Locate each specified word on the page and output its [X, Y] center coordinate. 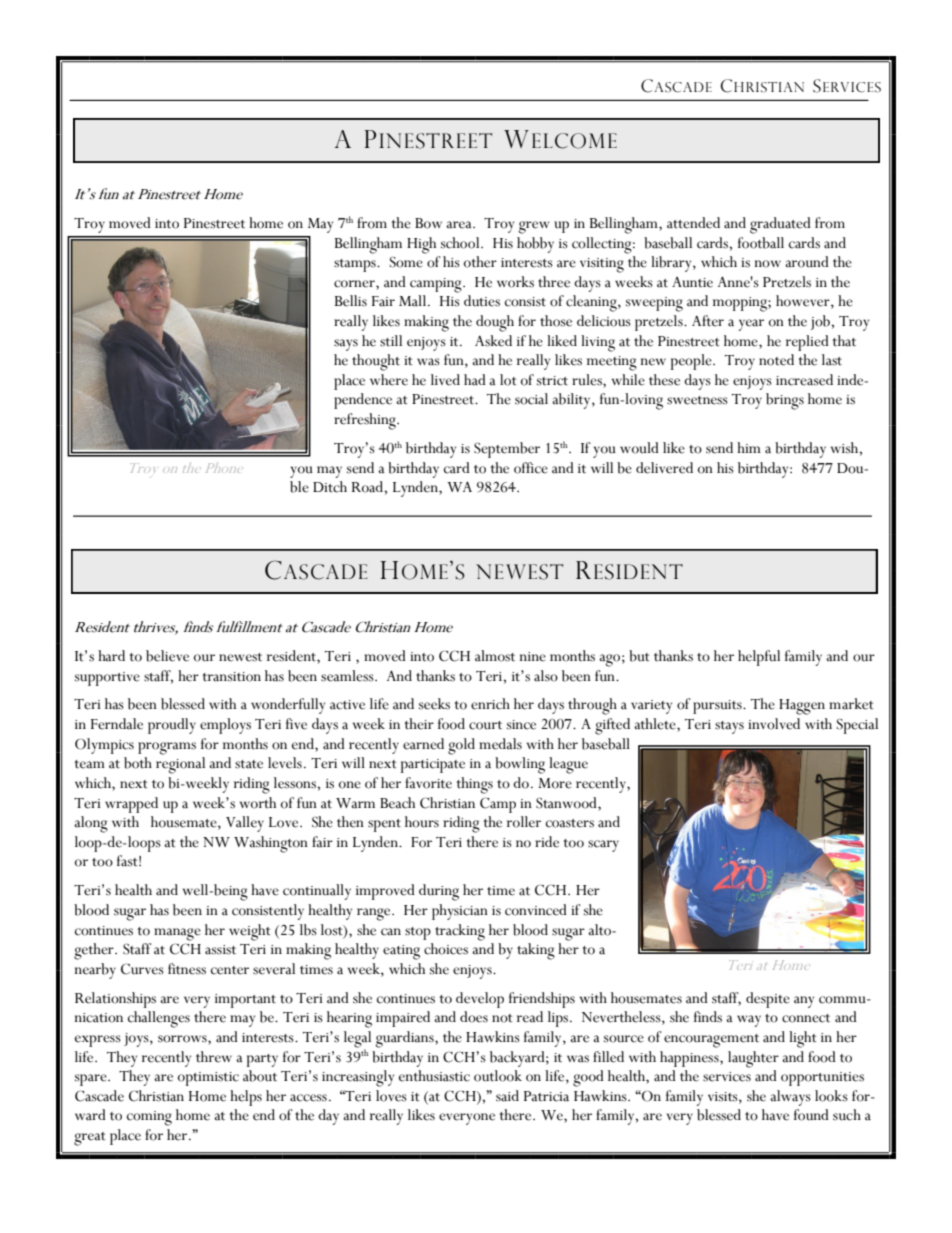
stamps [356, 265]
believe [167, 656]
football [761, 243]
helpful [759, 658]
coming [149, 1118]
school [461, 243]
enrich [490, 704]
